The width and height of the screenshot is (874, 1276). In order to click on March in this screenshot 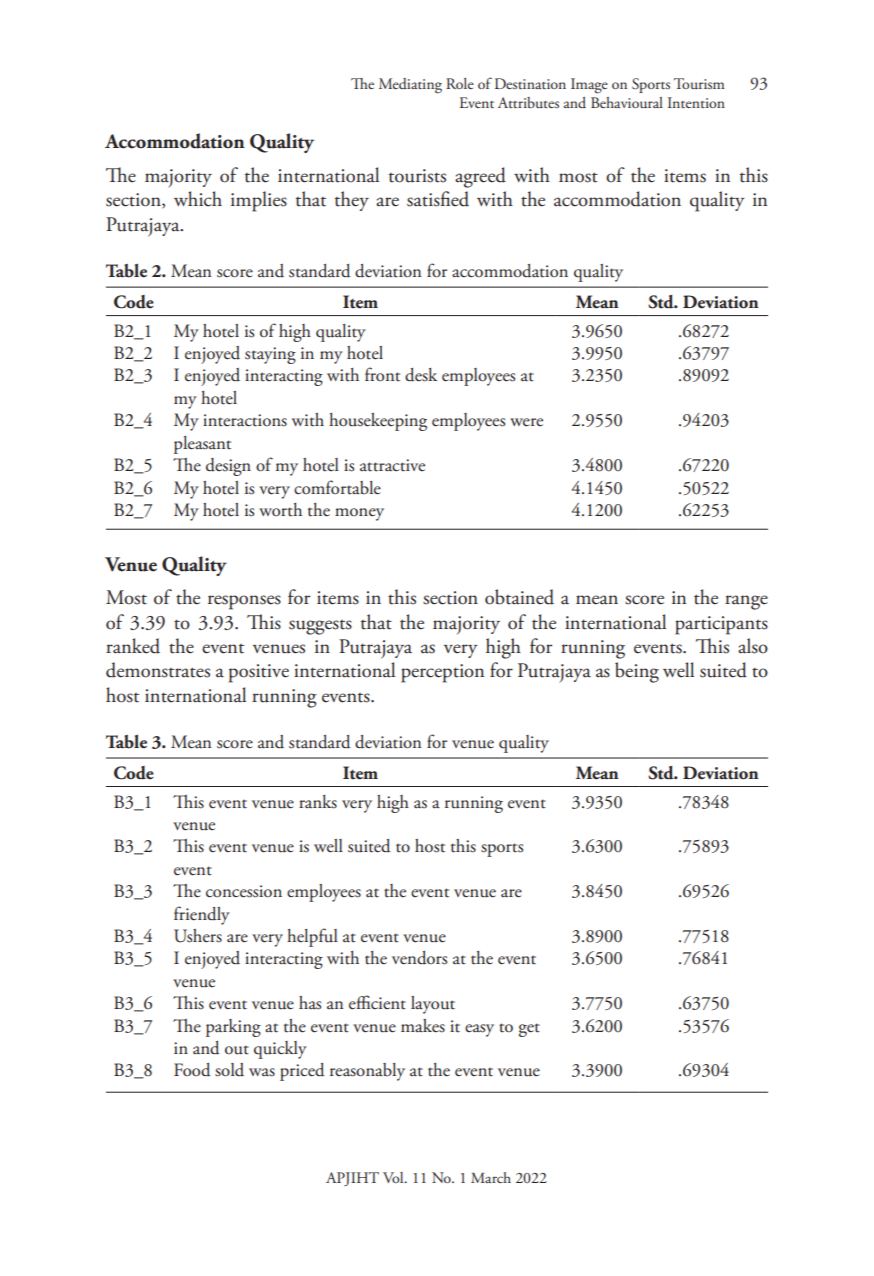, I will do `click(491, 1177)`.
